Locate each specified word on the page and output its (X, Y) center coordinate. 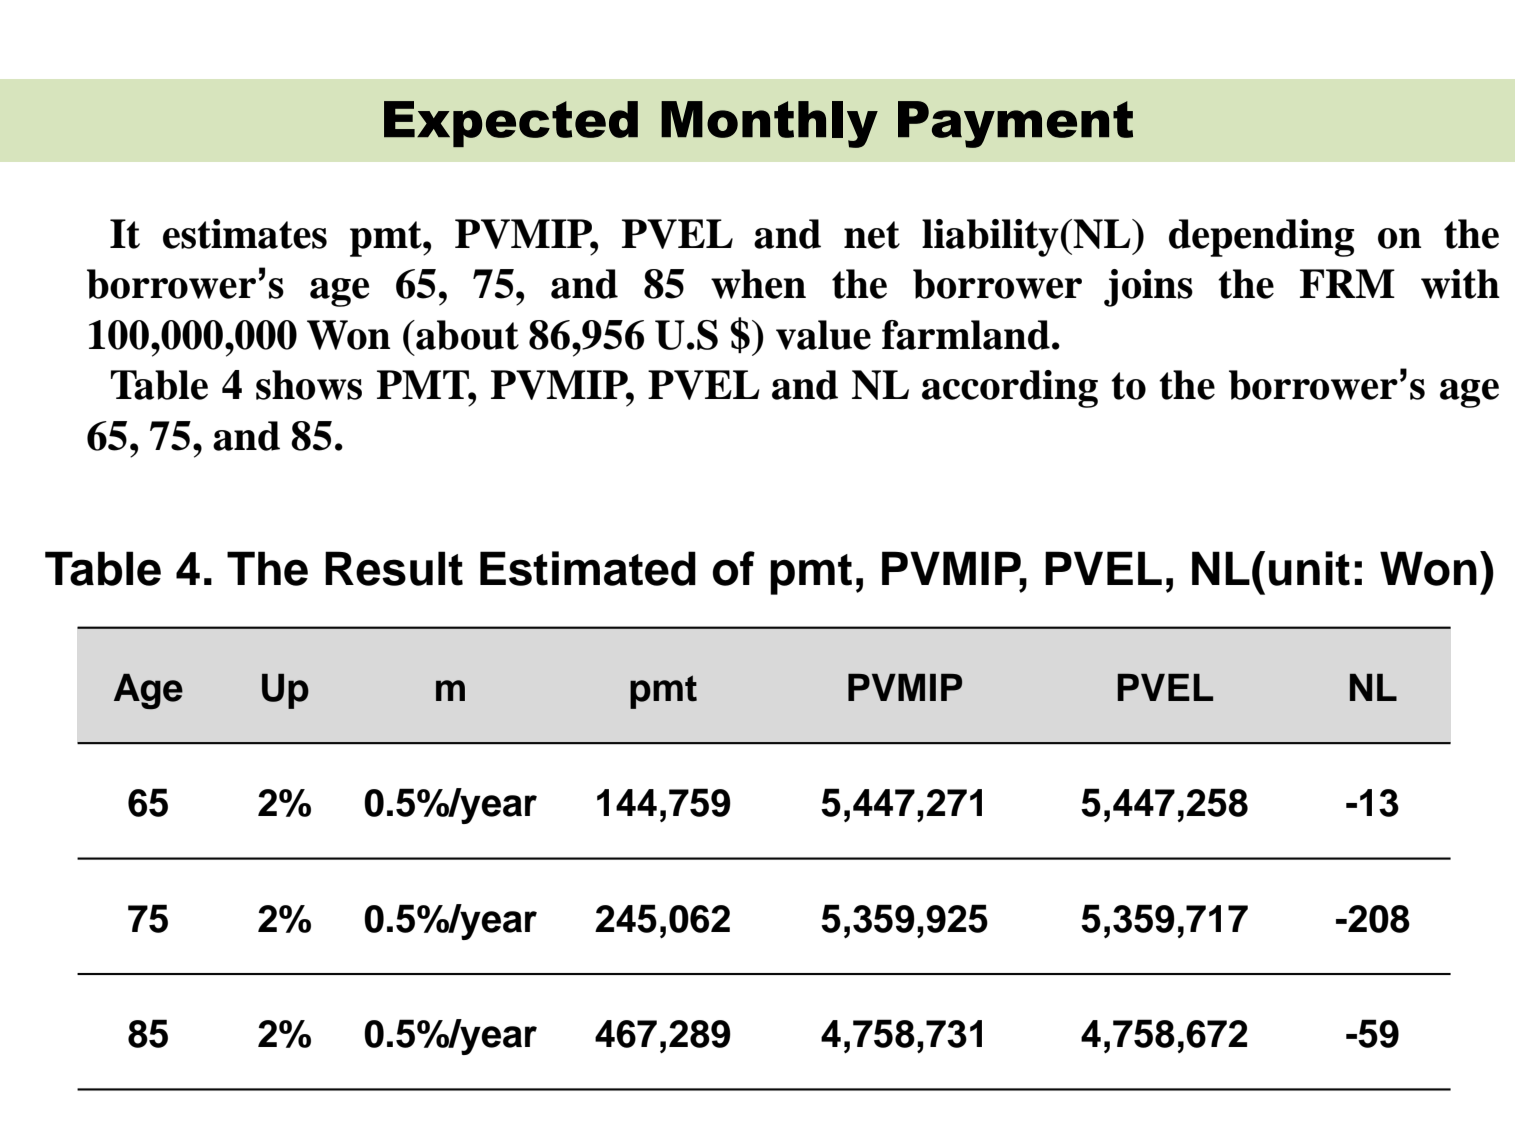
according (1010, 389)
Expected (511, 124)
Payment (1015, 124)
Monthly (769, 124)
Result (394, 568)
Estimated (588, 568)
